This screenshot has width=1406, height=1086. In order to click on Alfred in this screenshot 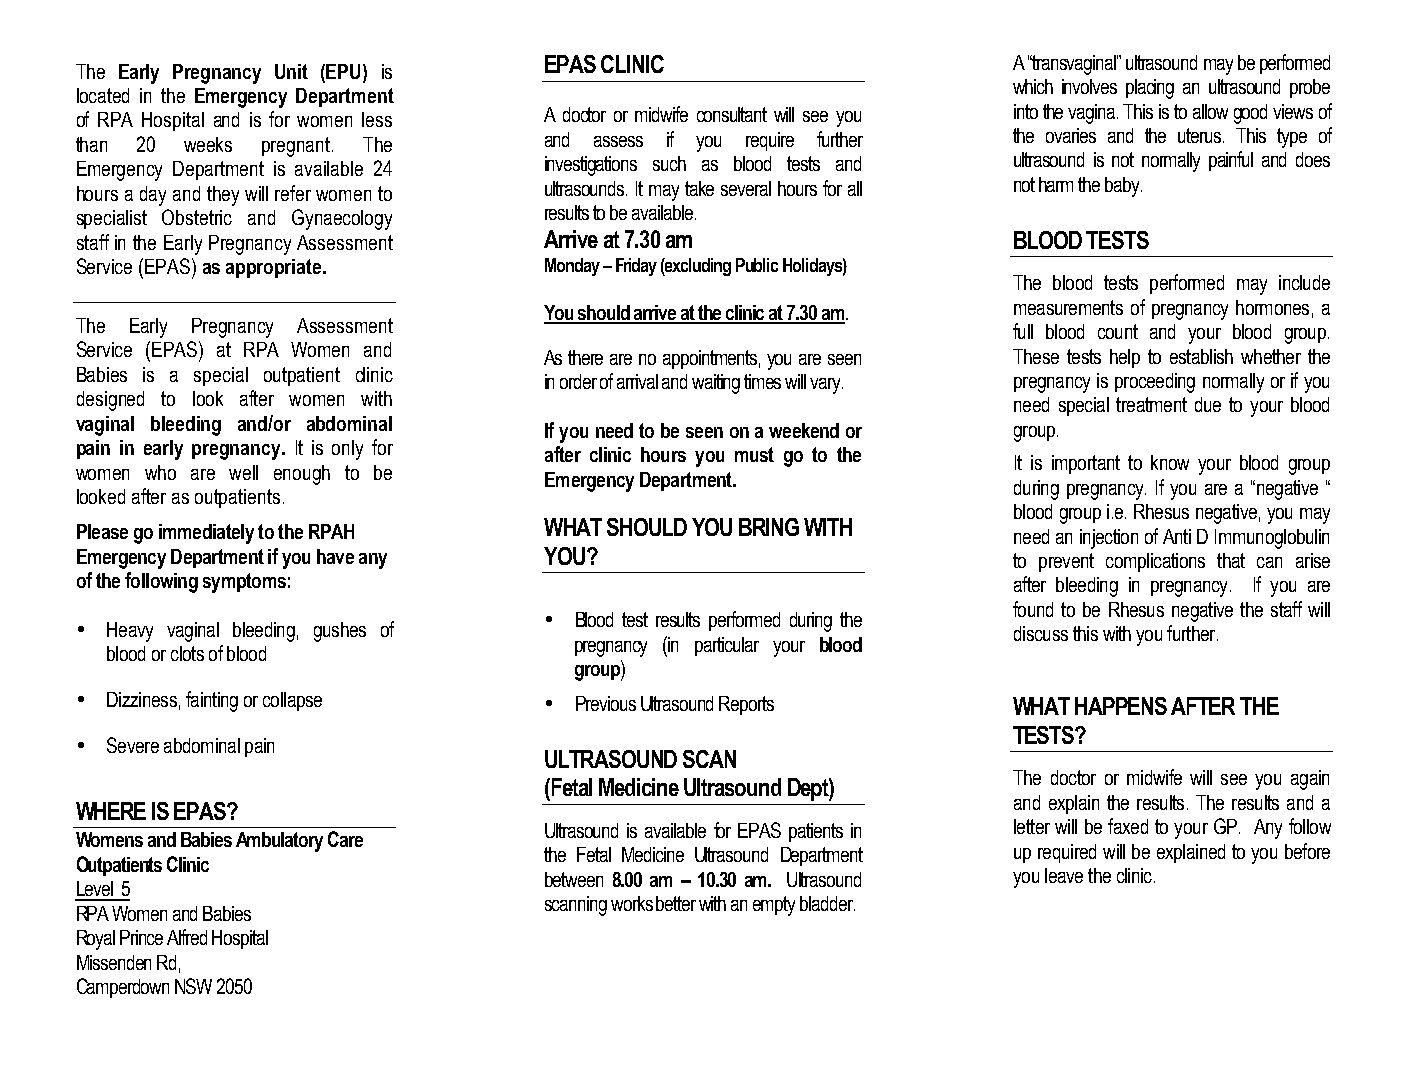, I will do `click(187, 937)`.
